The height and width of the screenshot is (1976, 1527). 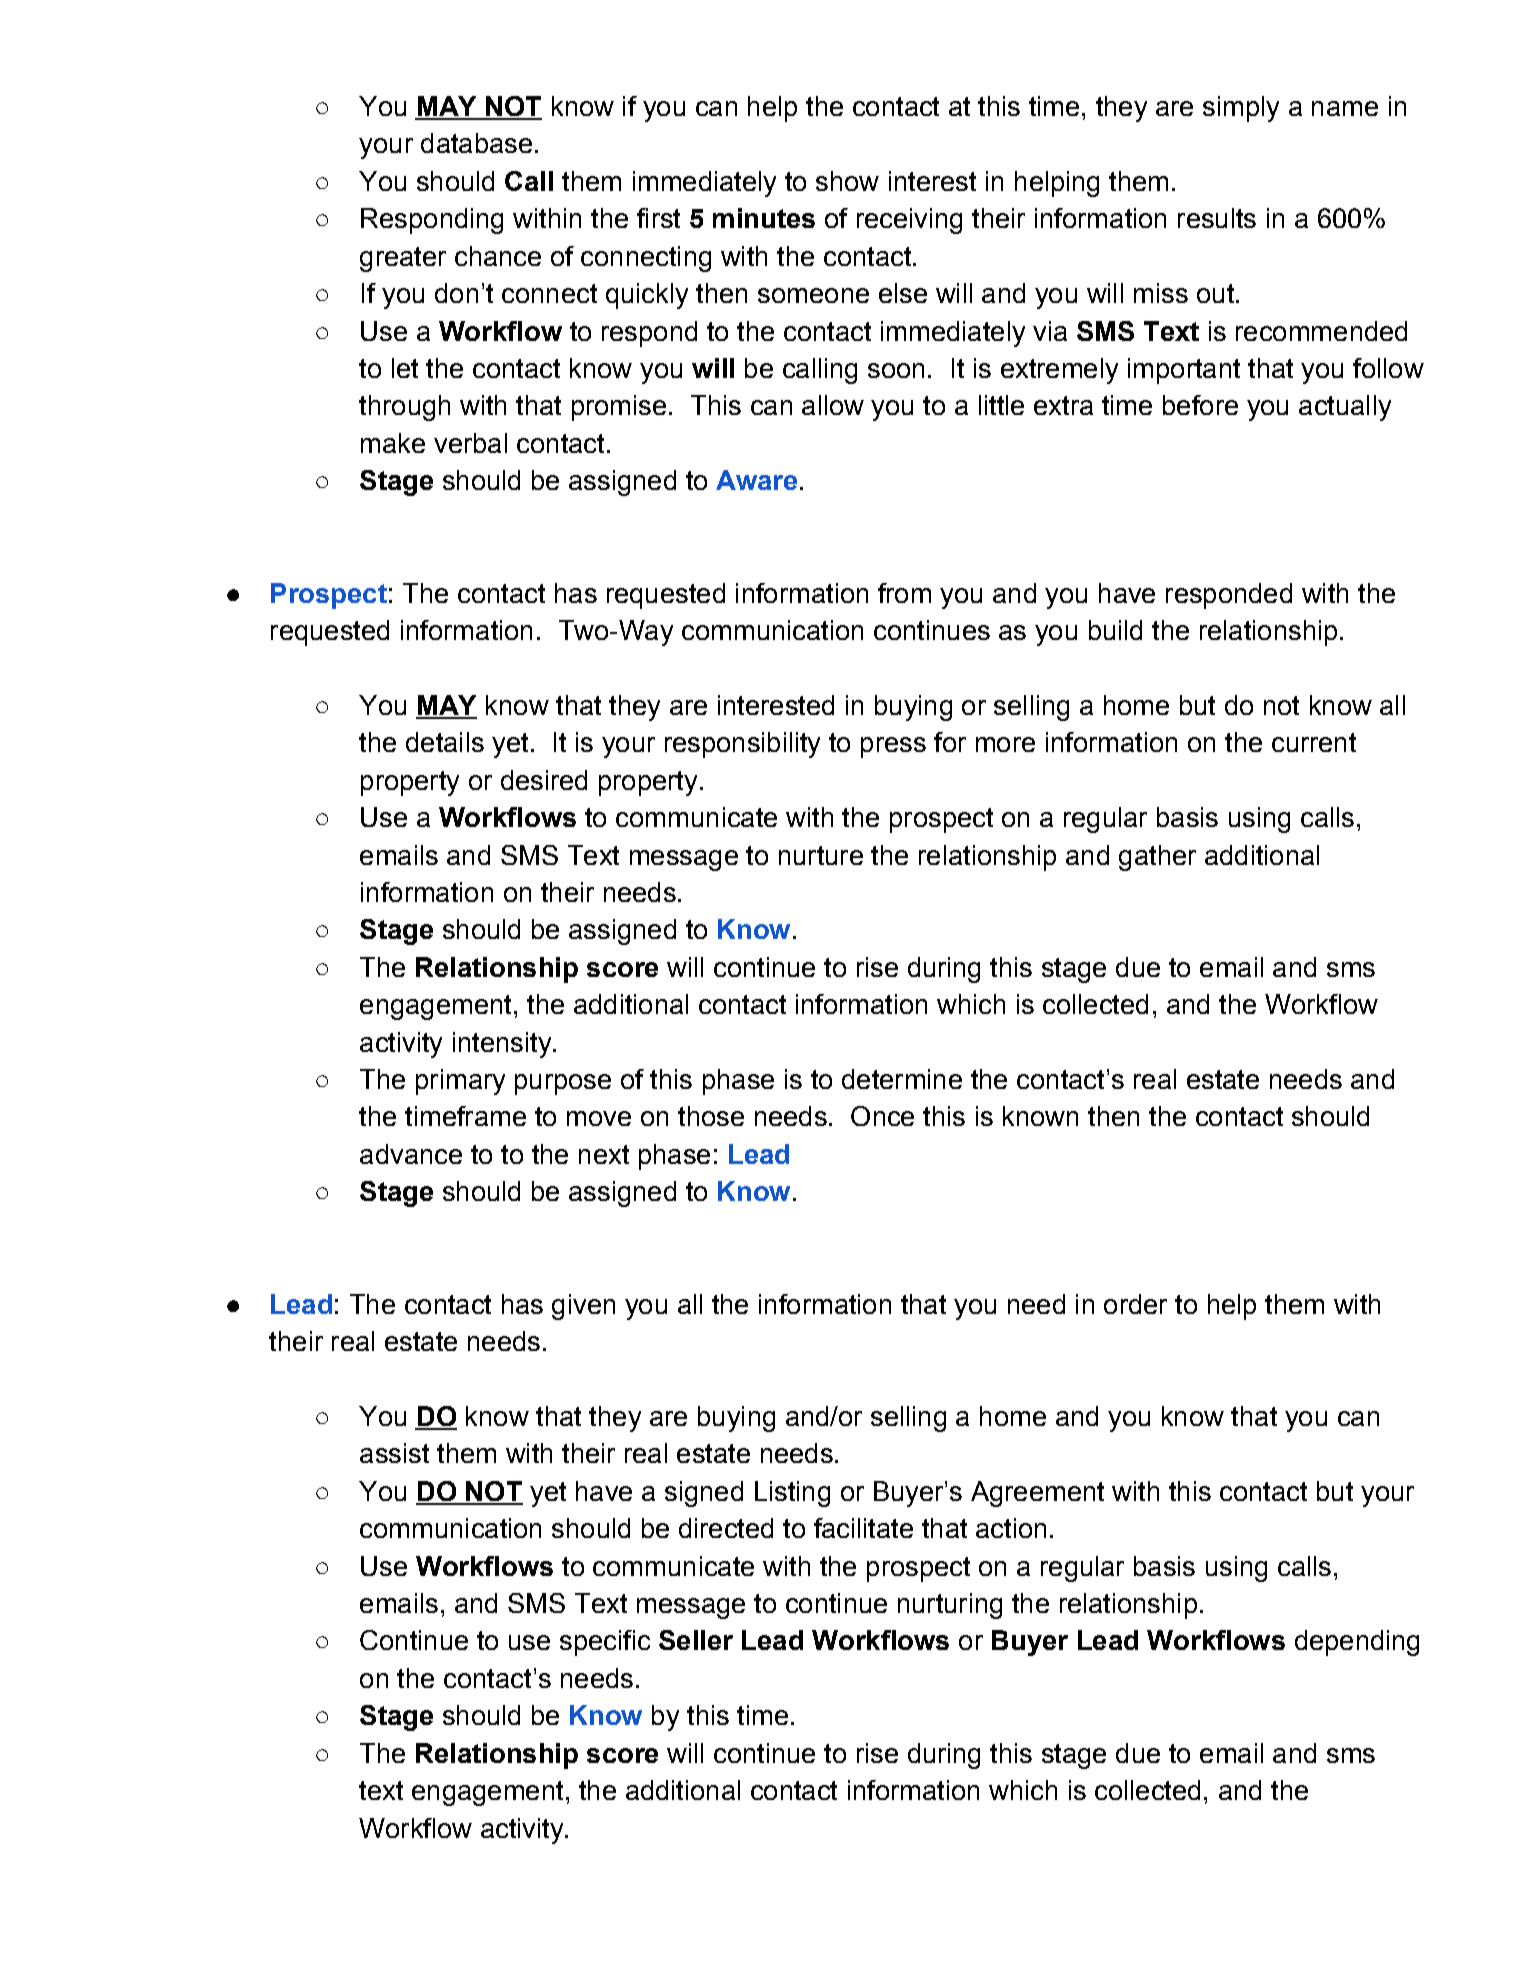 I want to click on gather, so click(x=1157, y=858).
